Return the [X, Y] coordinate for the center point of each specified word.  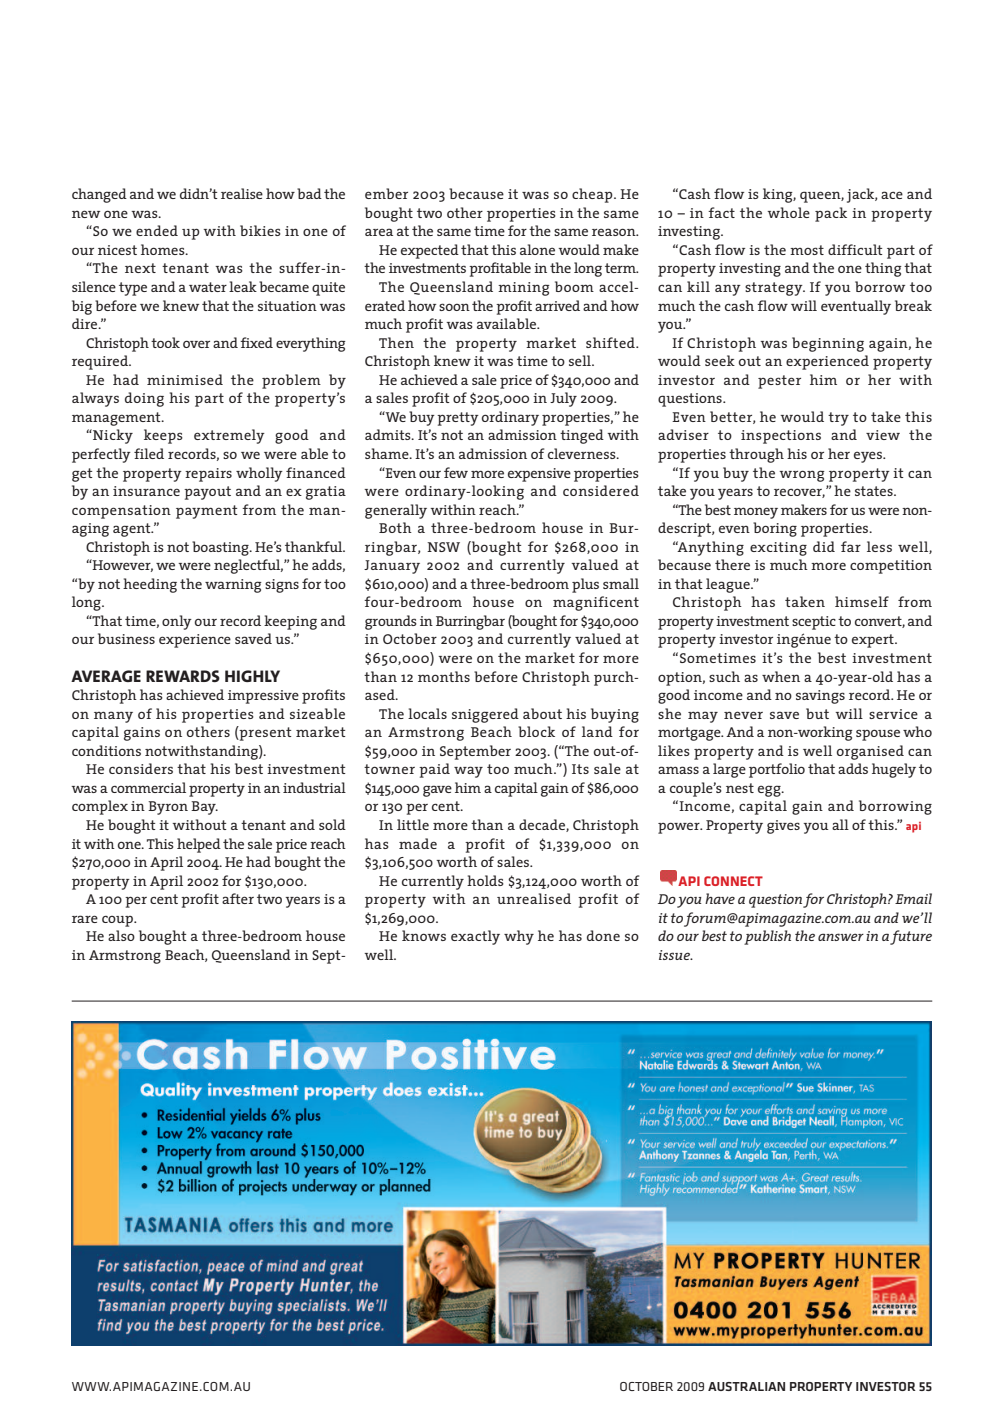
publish [767, 937]
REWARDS [183, 676]
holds [485, 880]
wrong [802, 476]
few [456, 472]
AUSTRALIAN [746, 1386]
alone [537, 249]
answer [841, 937]
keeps [163, 436]
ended [157, 230]
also [121, 935]
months [444, 676]
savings [820, 697]
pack [831, 214]
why [519, 937]
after [238, 898]
